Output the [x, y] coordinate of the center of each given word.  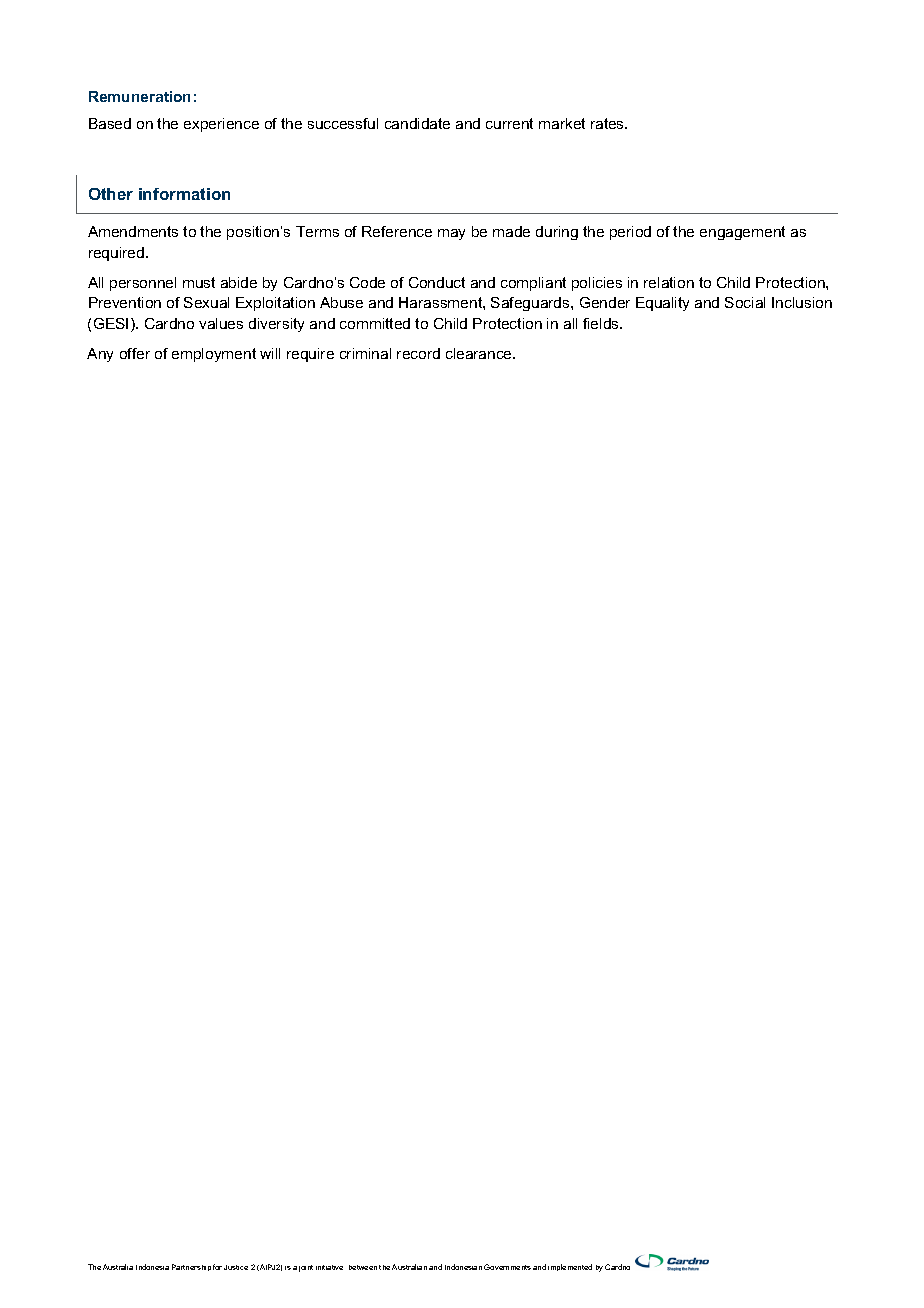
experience [221, 125]
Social [745, 302]
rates [609, 123]
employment [214, 355]
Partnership [191, 1267]
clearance [480, 353]
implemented [570, 1267]
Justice [236, 1267]
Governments [507, 1267]
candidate [417, 123]
